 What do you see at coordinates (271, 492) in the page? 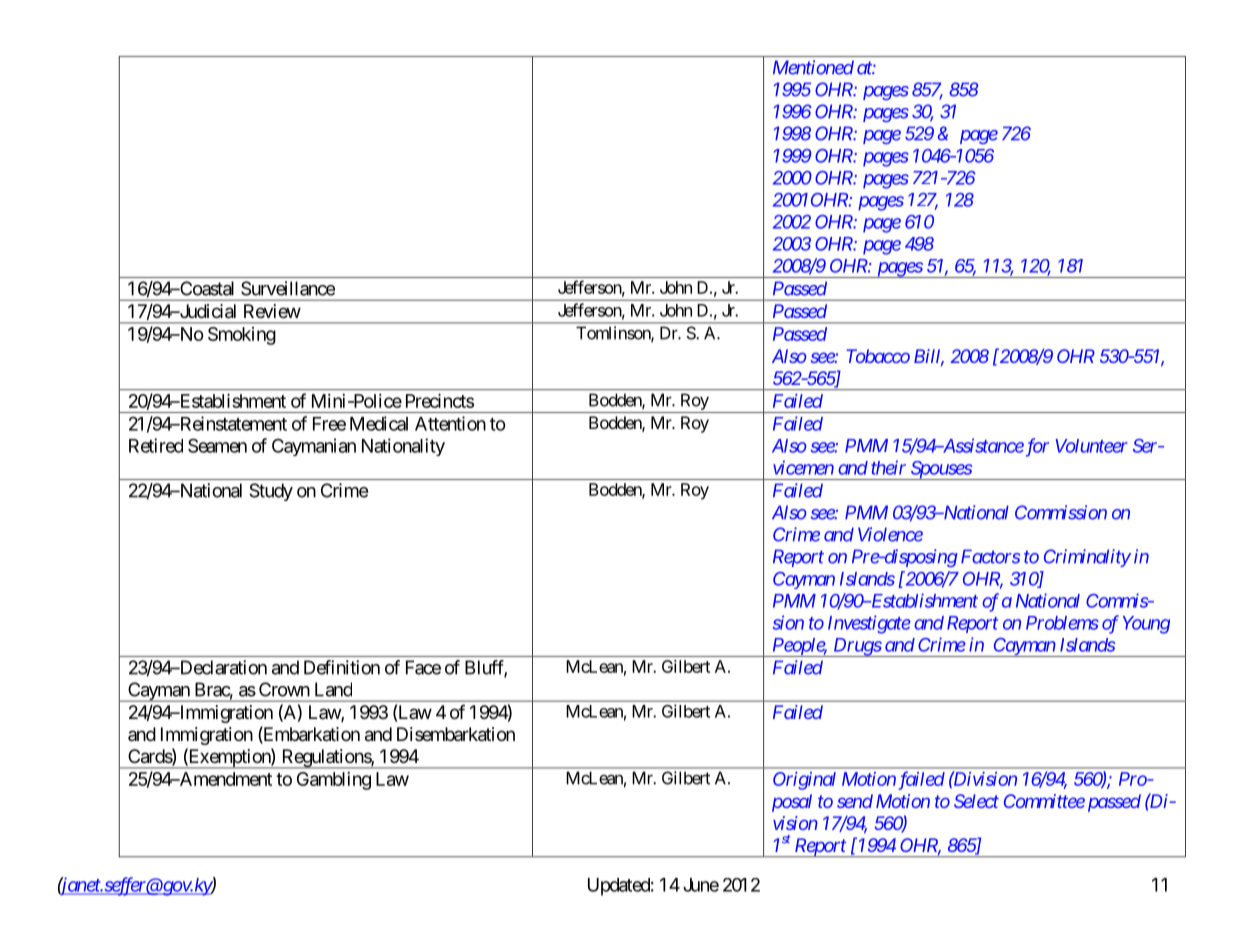
I see `Study` at bounding box center [271, 492].
